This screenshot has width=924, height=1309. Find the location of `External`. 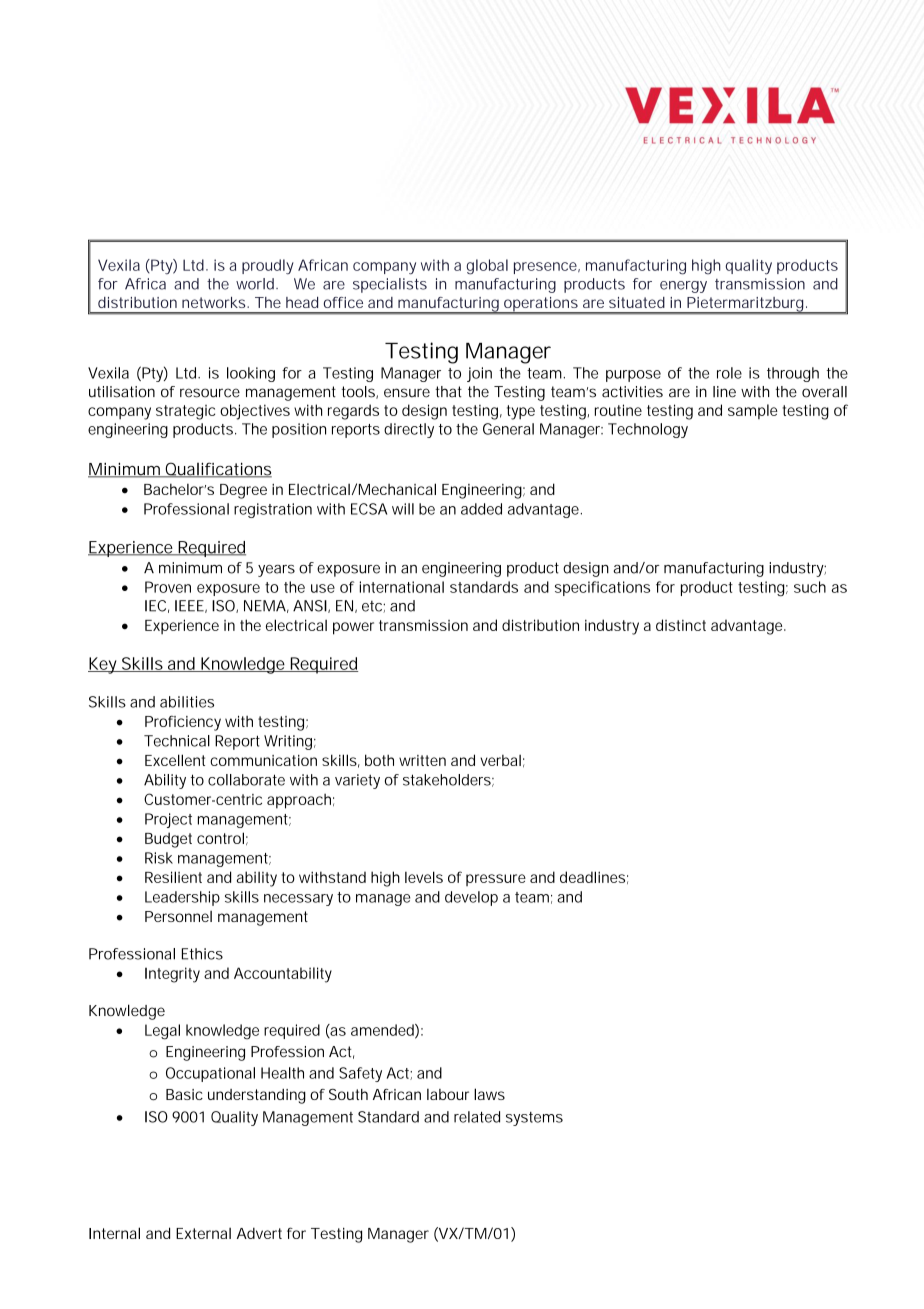

External is located at coordinates (203, 1233).
